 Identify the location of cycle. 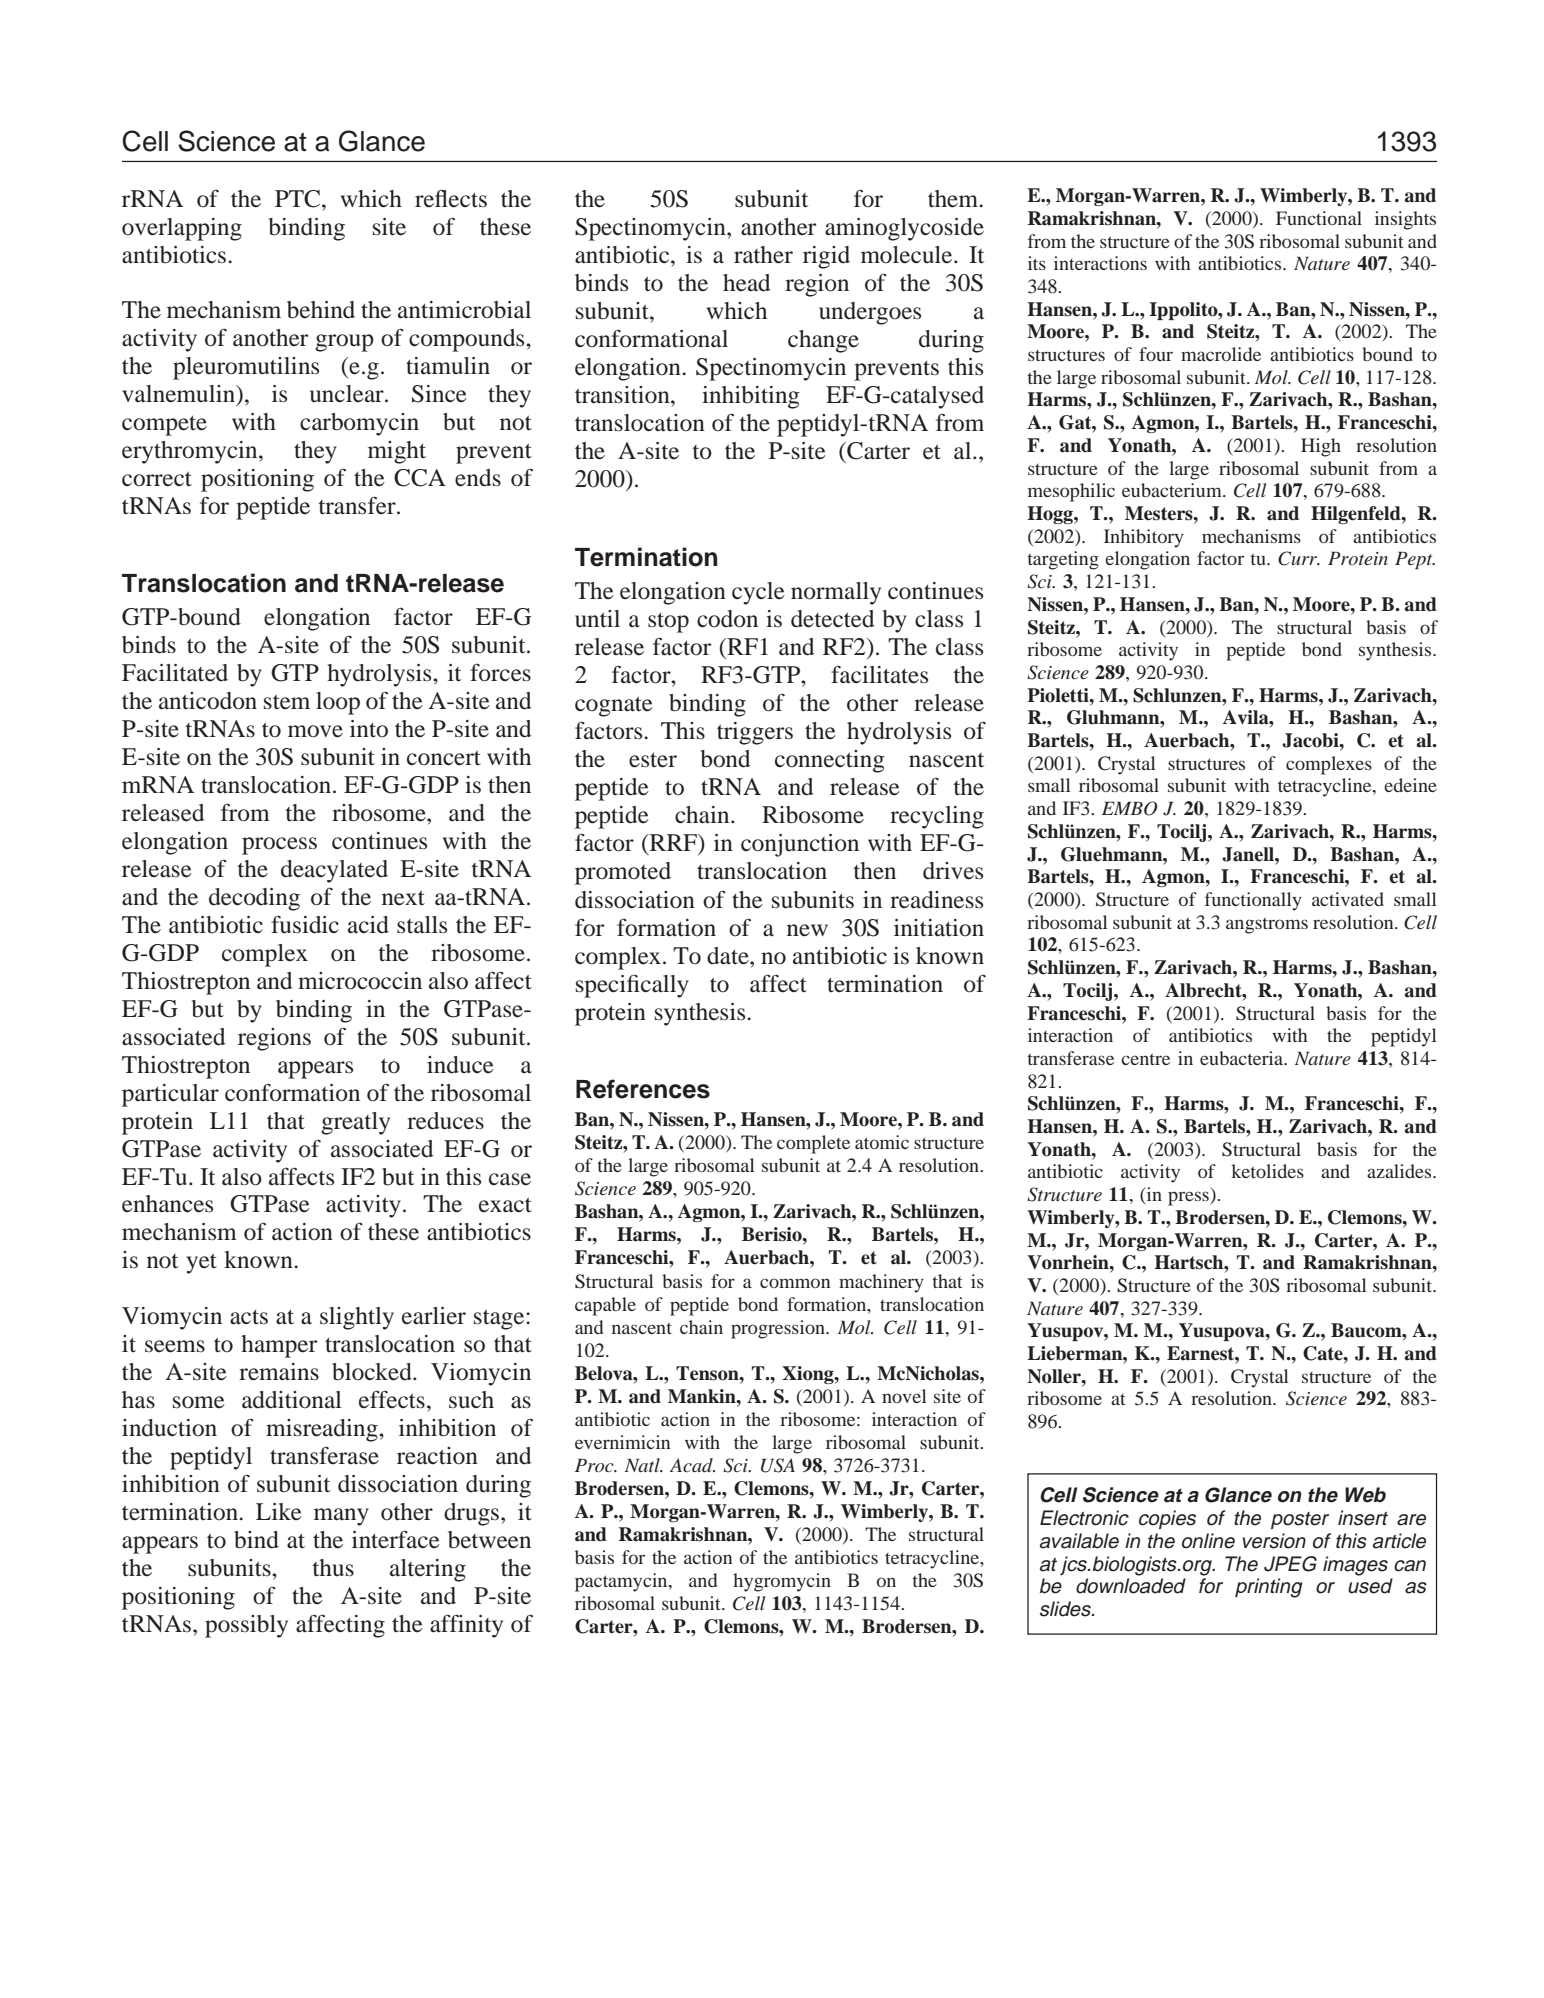
(758, 593).
